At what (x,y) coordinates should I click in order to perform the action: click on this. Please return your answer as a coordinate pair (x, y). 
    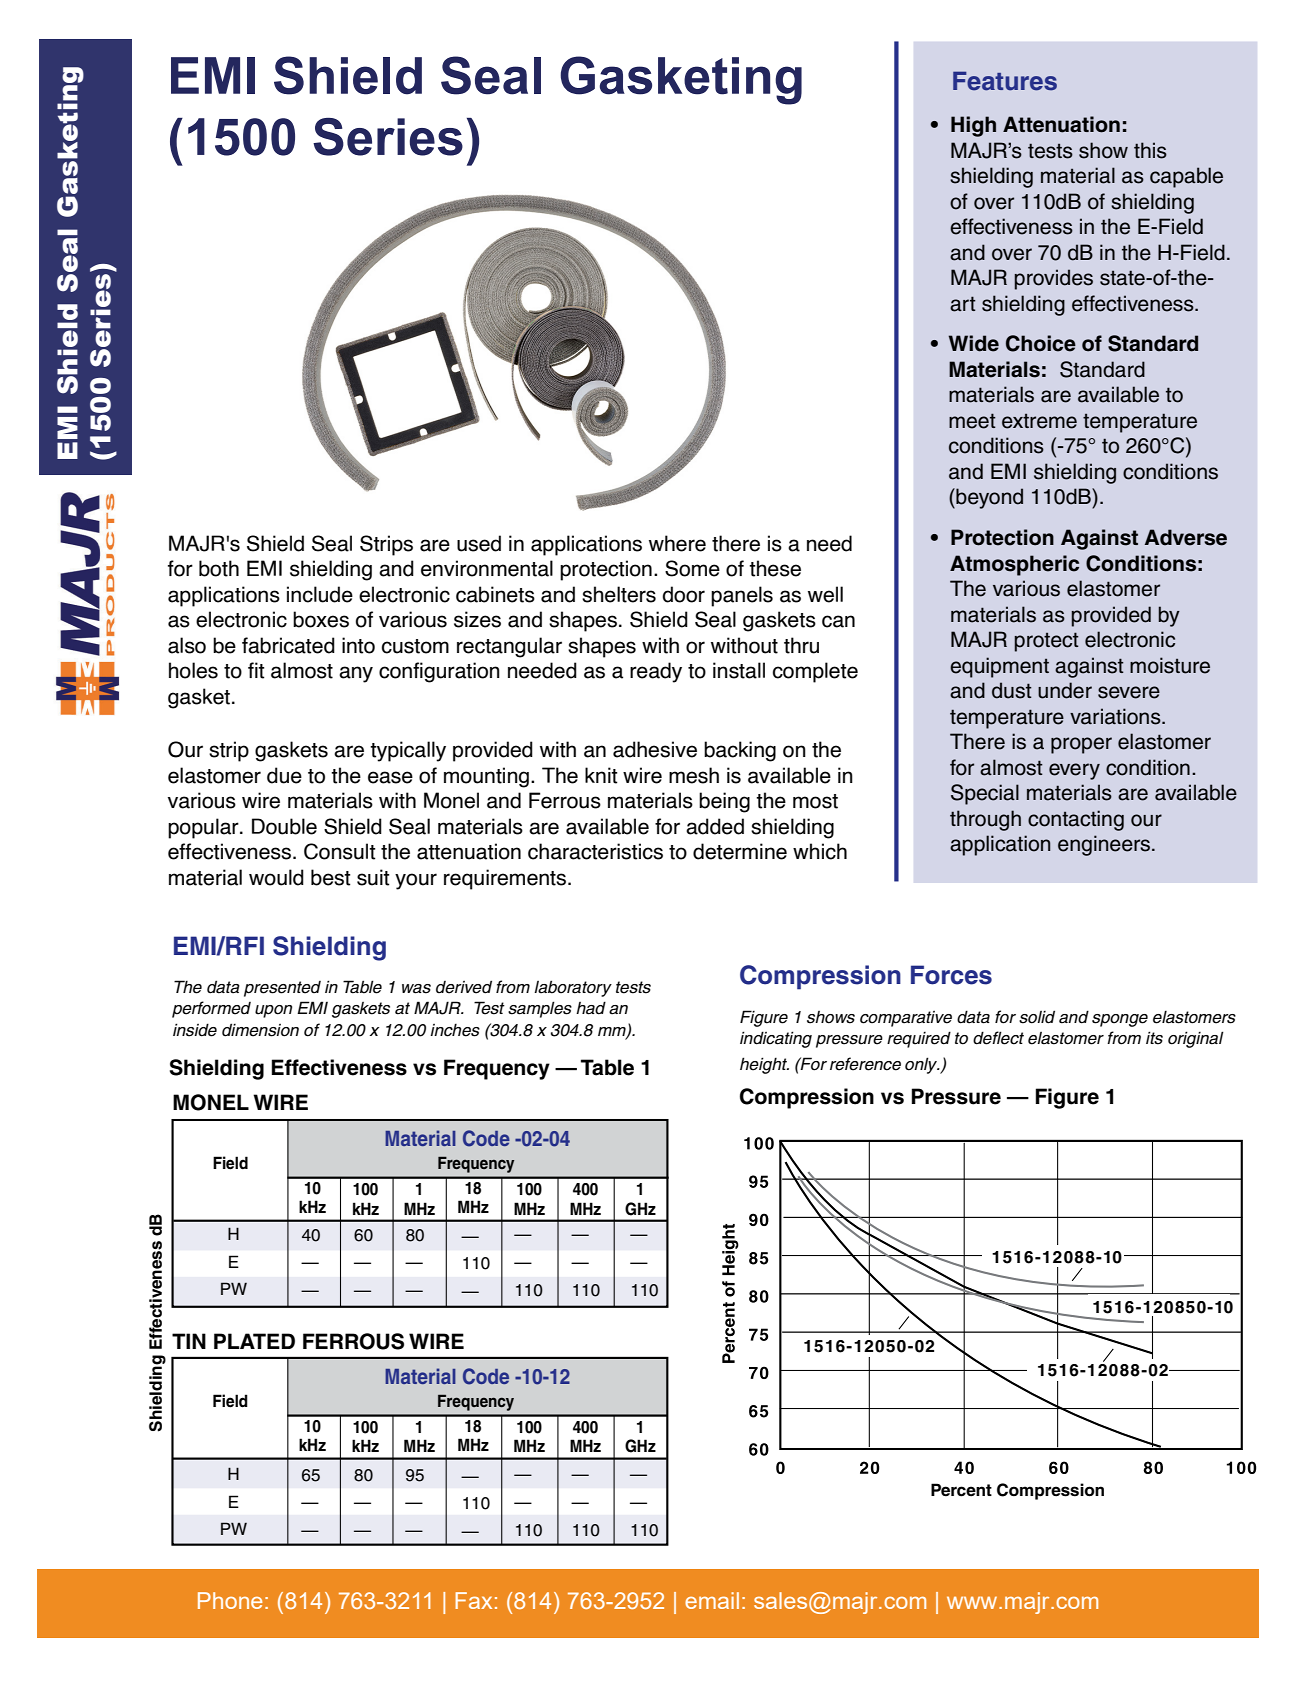
    Looking at the image, I should click on (1150, 150).
